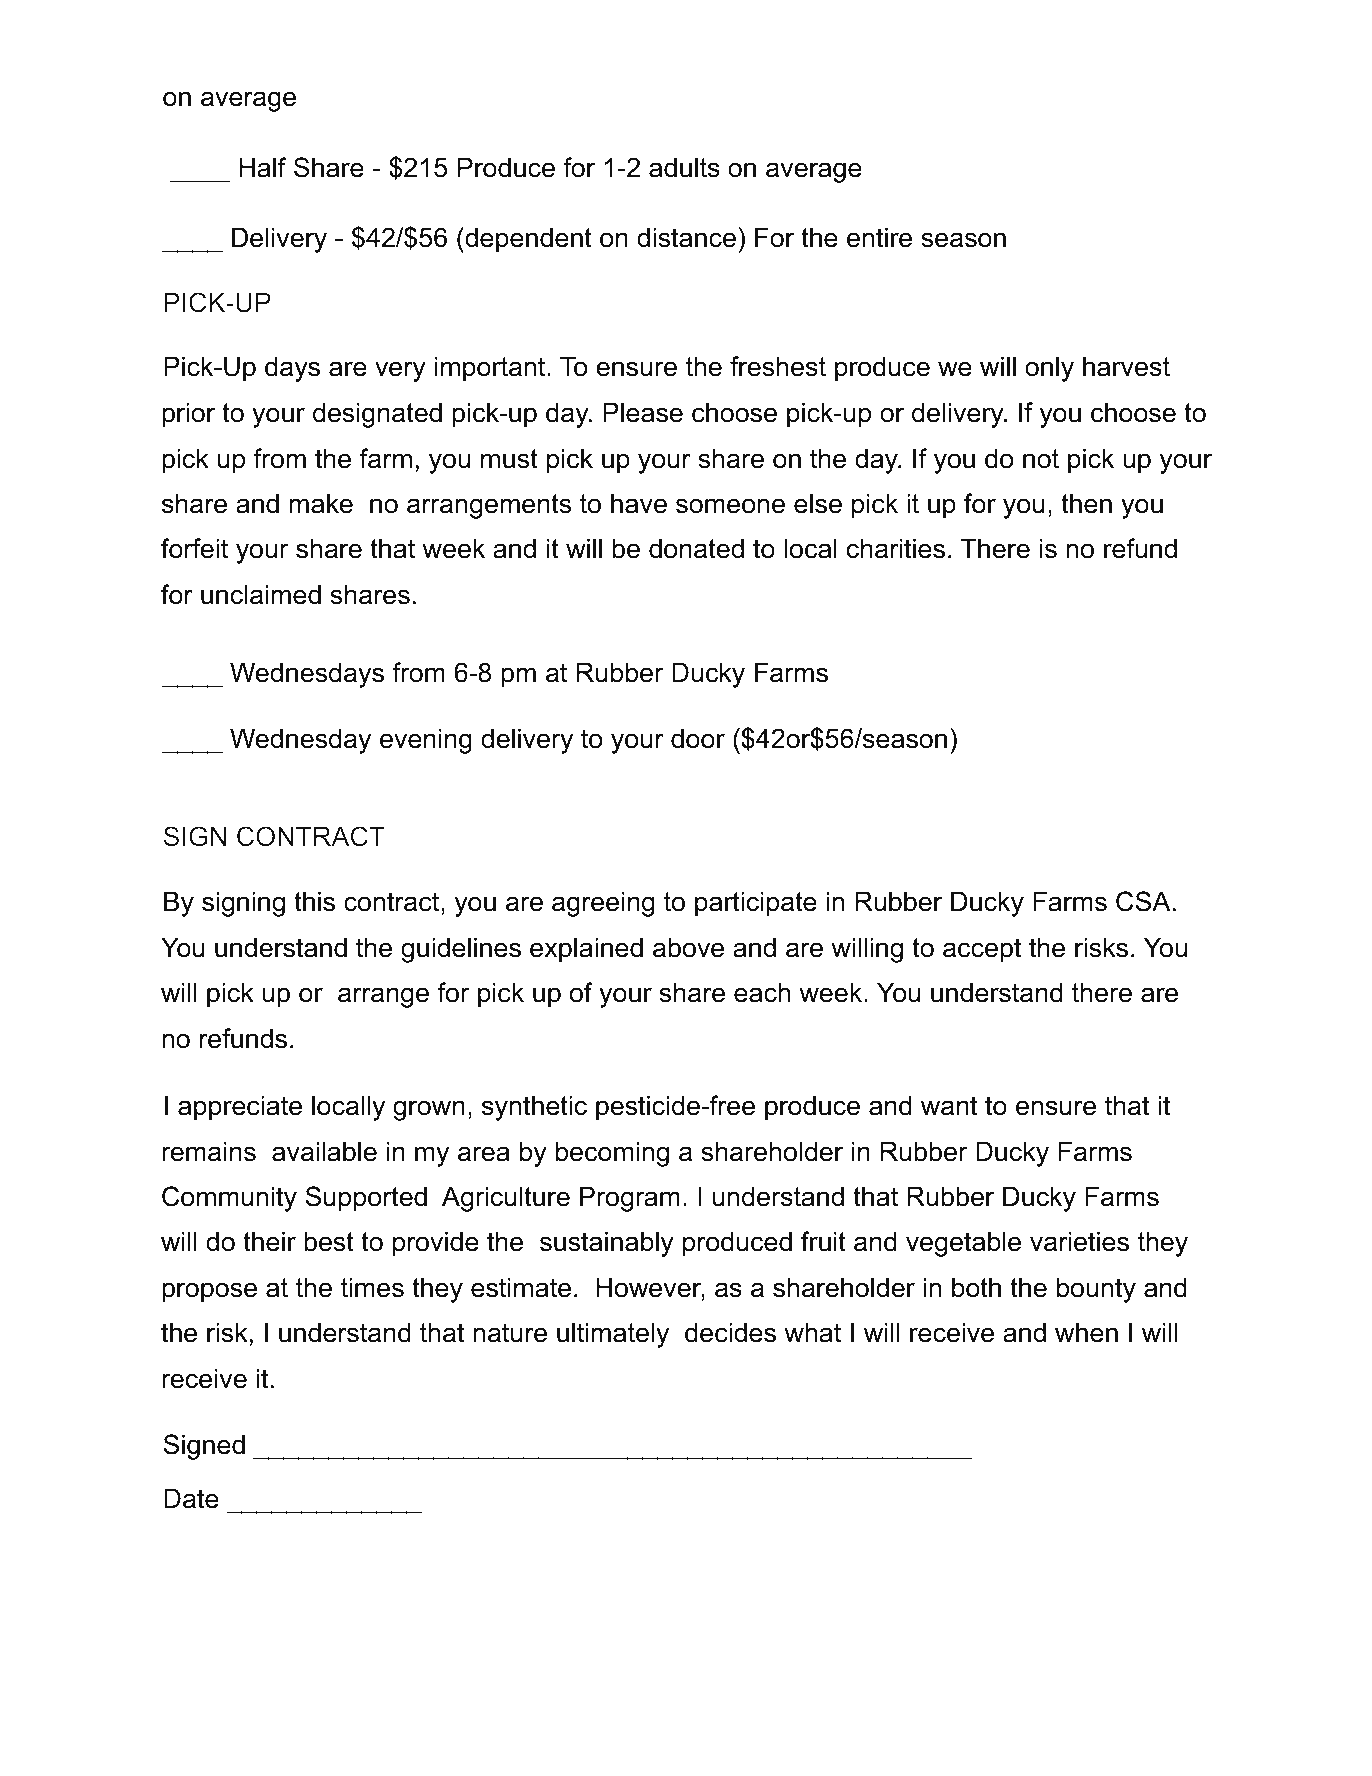  I want to click on entire, so click(879, 237).
